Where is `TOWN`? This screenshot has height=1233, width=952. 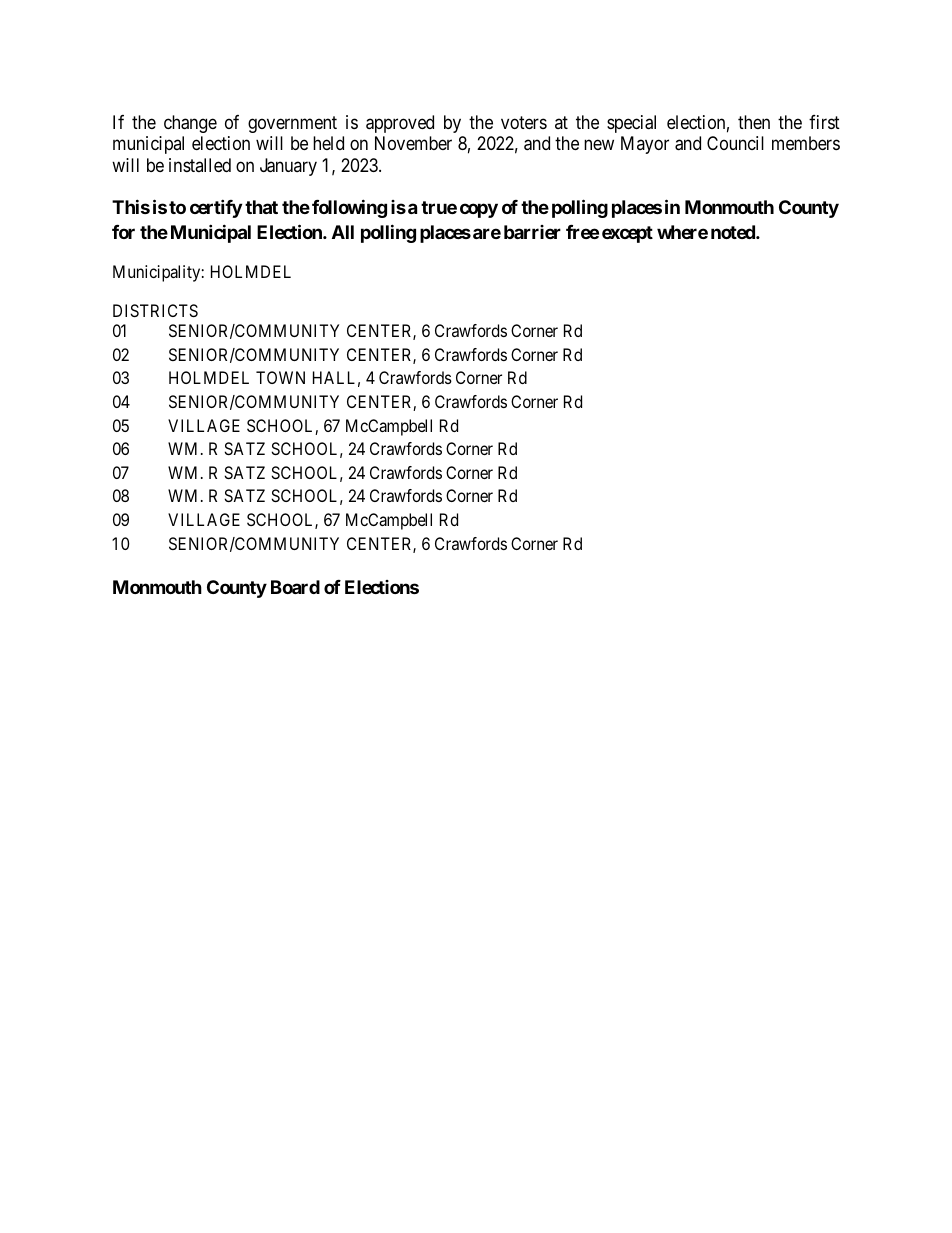 TOWN is located at coordinates (280, 377).
